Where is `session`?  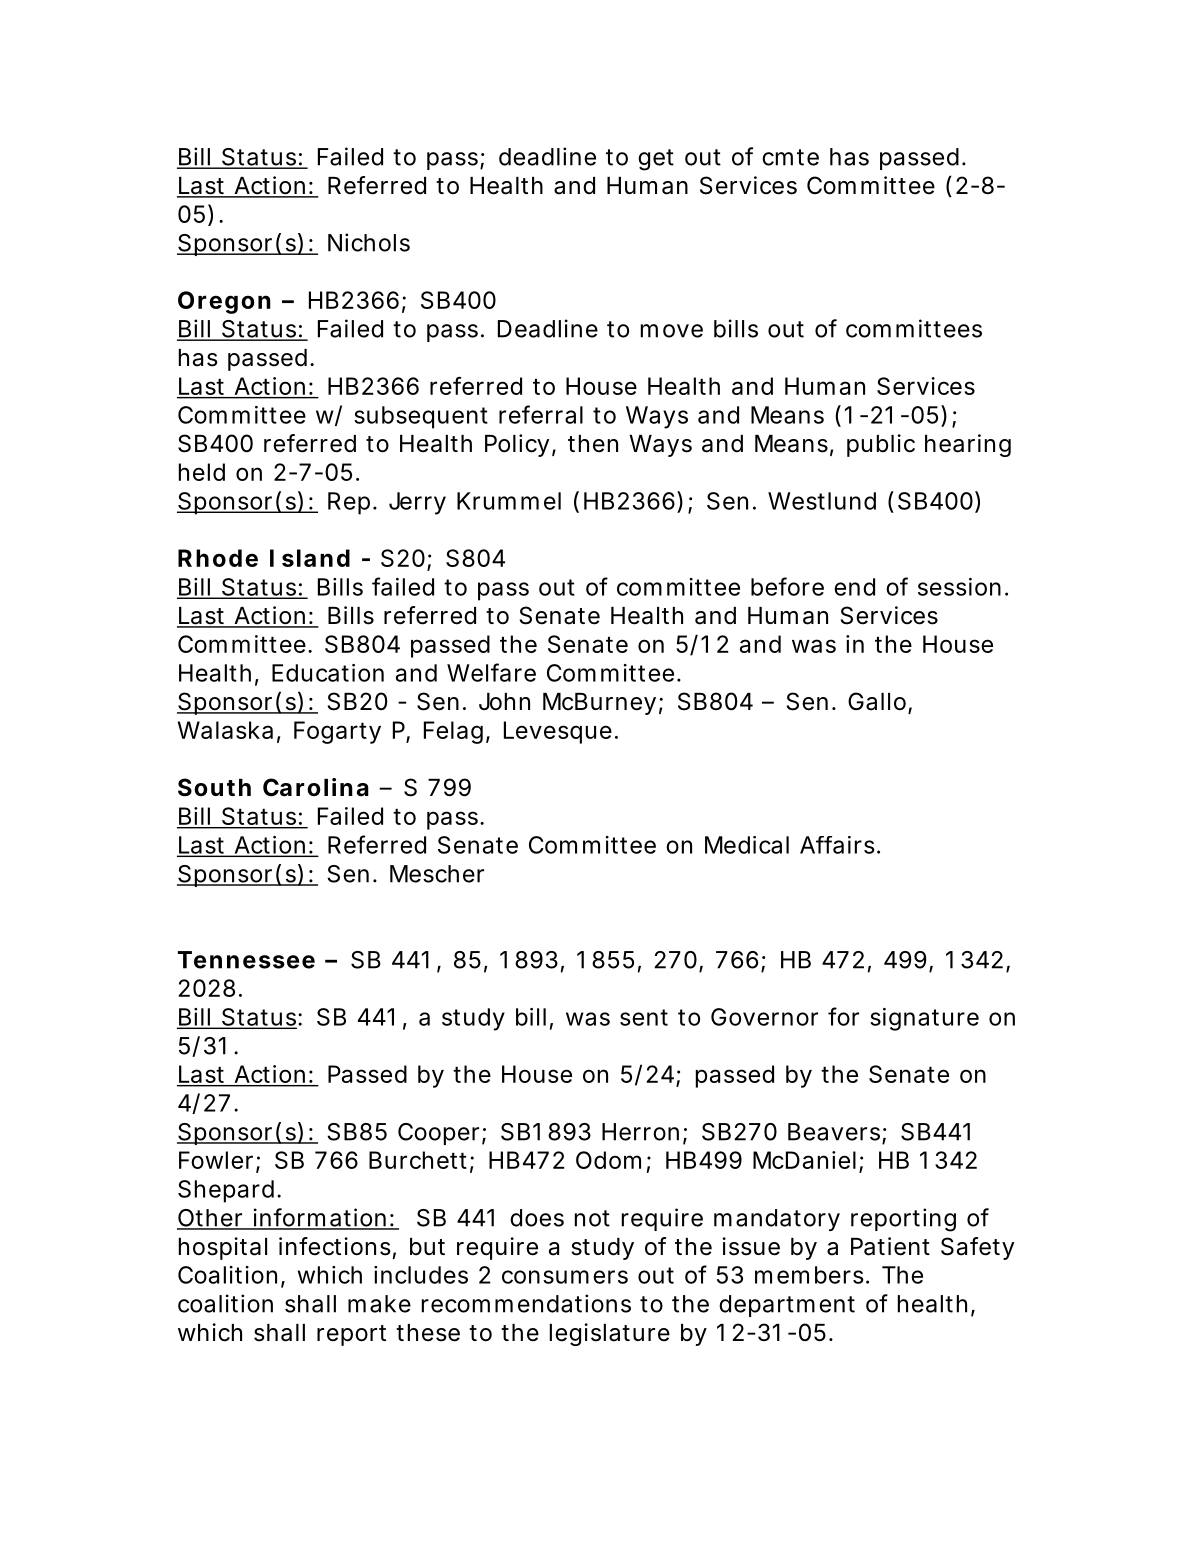
session is located at coordinates (959, 587).
